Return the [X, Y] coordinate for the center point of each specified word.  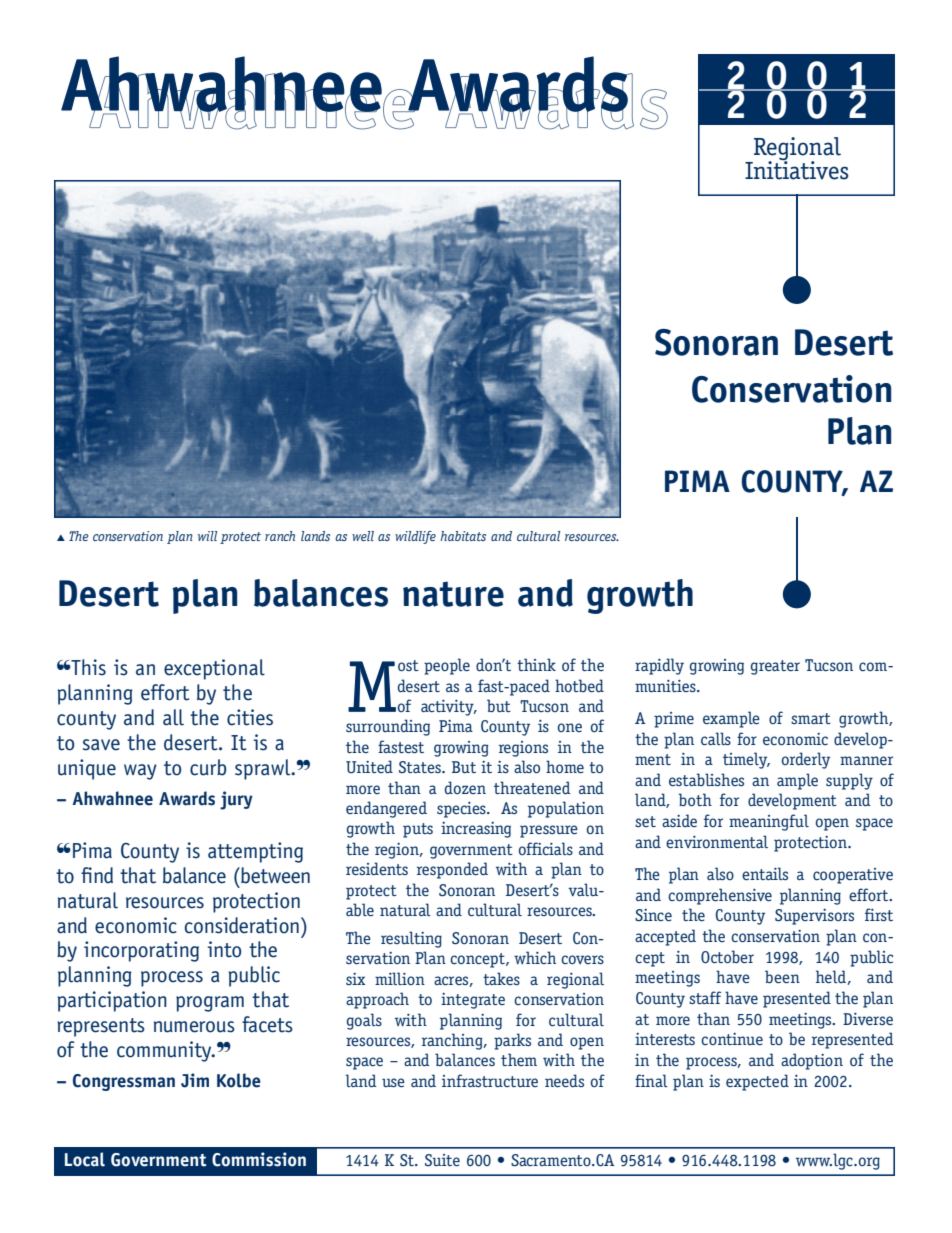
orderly [806, 760]
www [814, 1161]
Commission [259, 1159]
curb [208, 767]
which [535, 957]
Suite [442, 1160]
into [224, 949]
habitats [463, 536]
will [207, 536]
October [727, 956]
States [421, 767]
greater [775, 667]
